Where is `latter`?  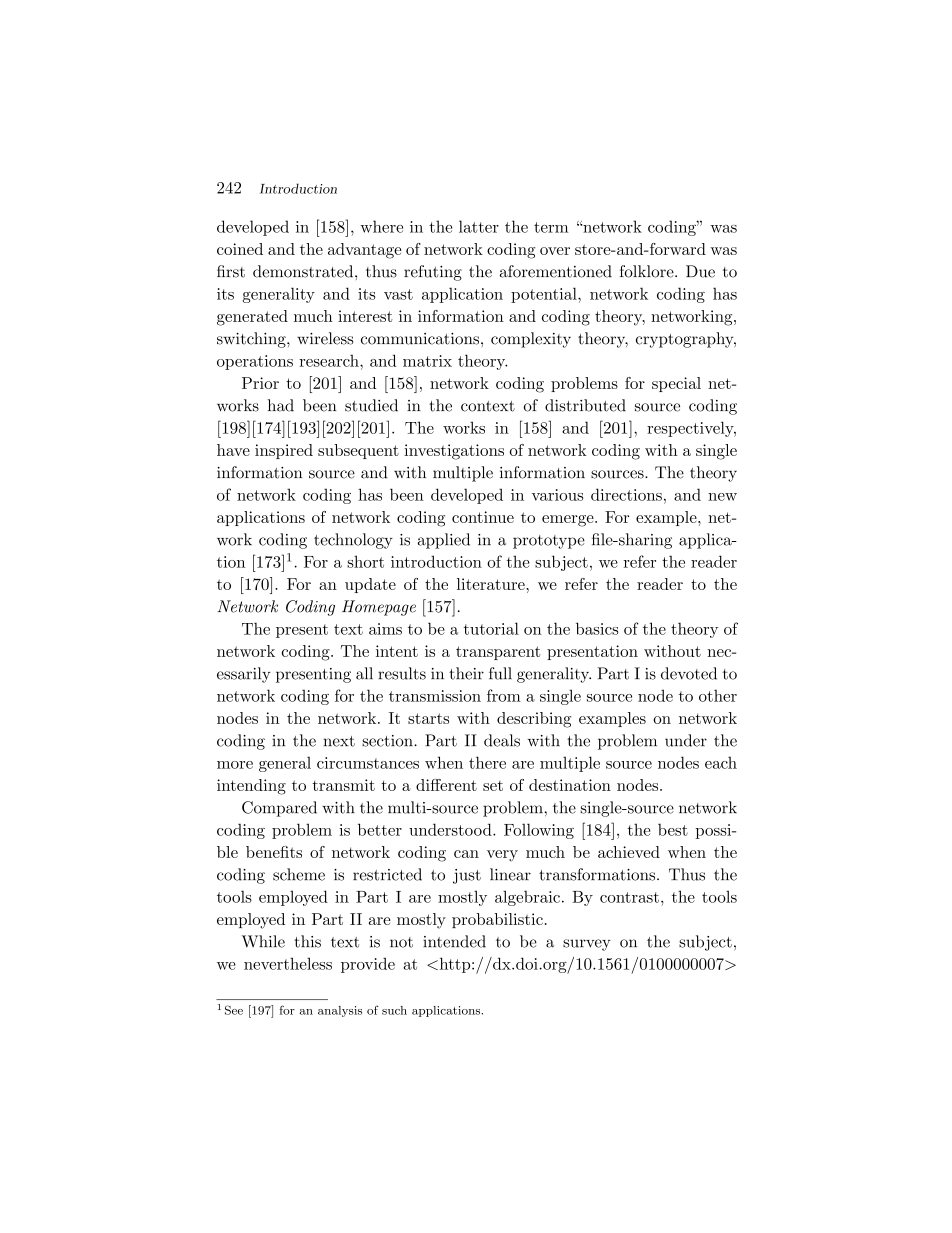
latter is located at coordinates (479, 226).
